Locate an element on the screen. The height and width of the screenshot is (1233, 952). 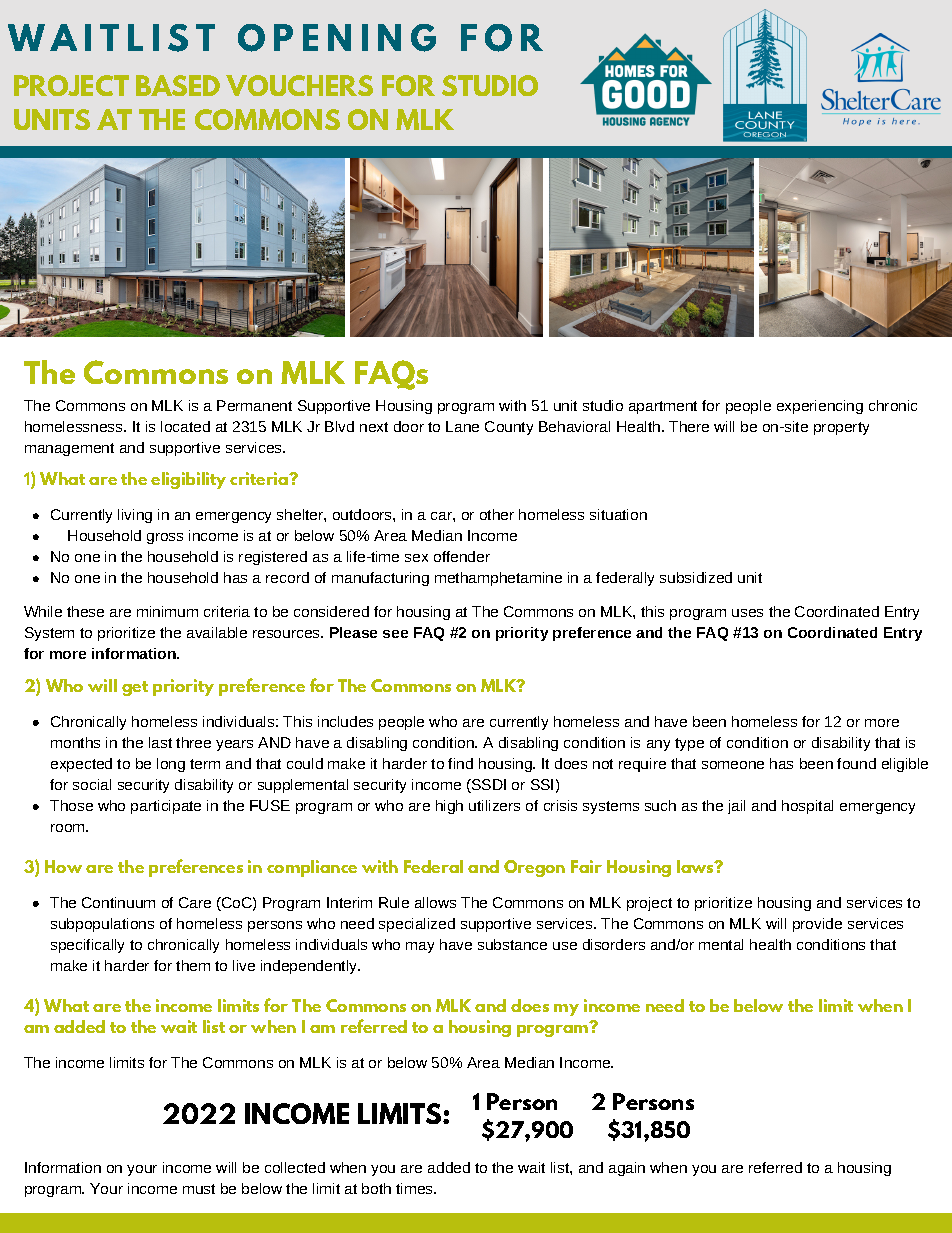
participate is located at coordinates (166, 807).
